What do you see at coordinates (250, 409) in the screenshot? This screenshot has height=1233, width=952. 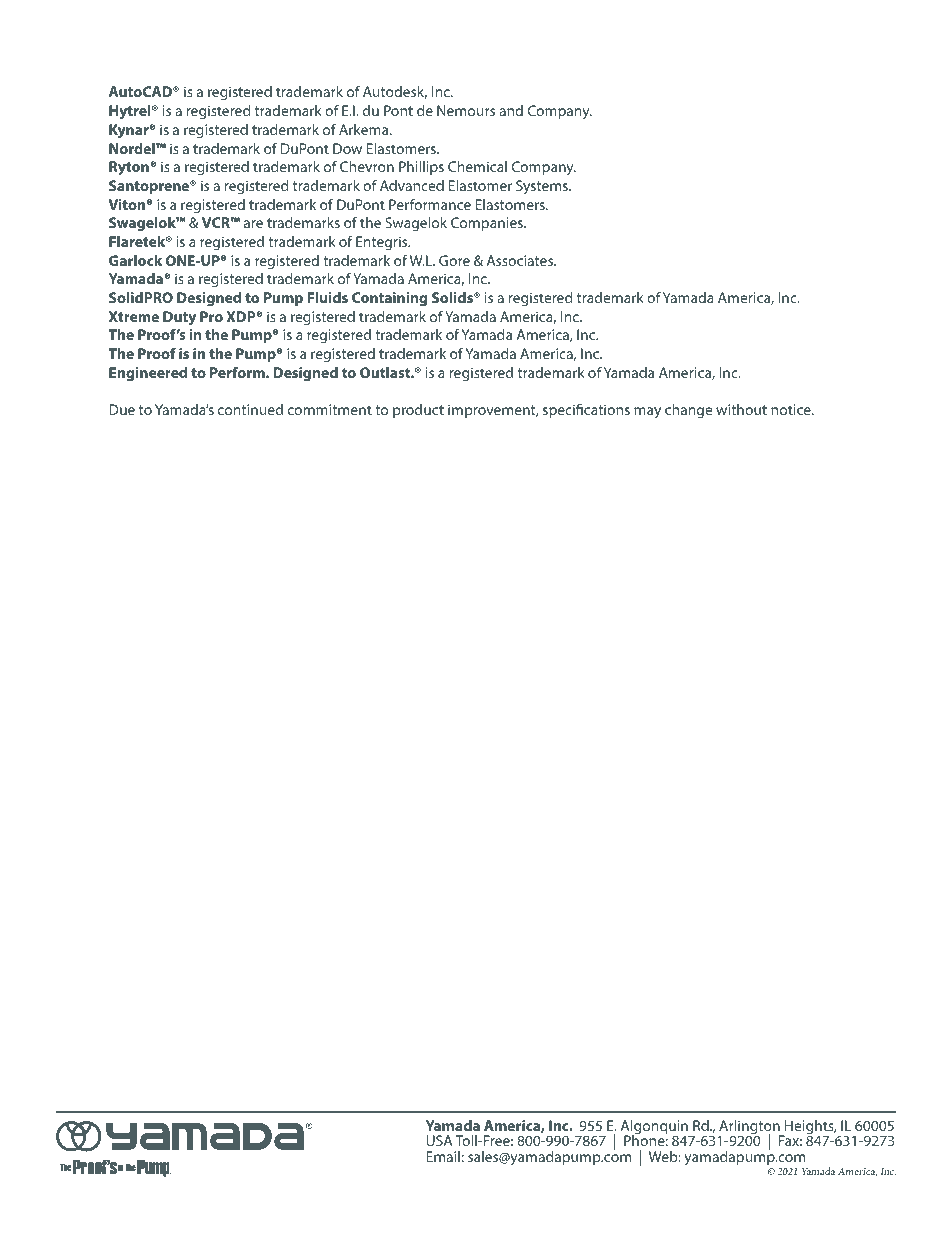 I see `continued` at bounding box center [250, 409].
